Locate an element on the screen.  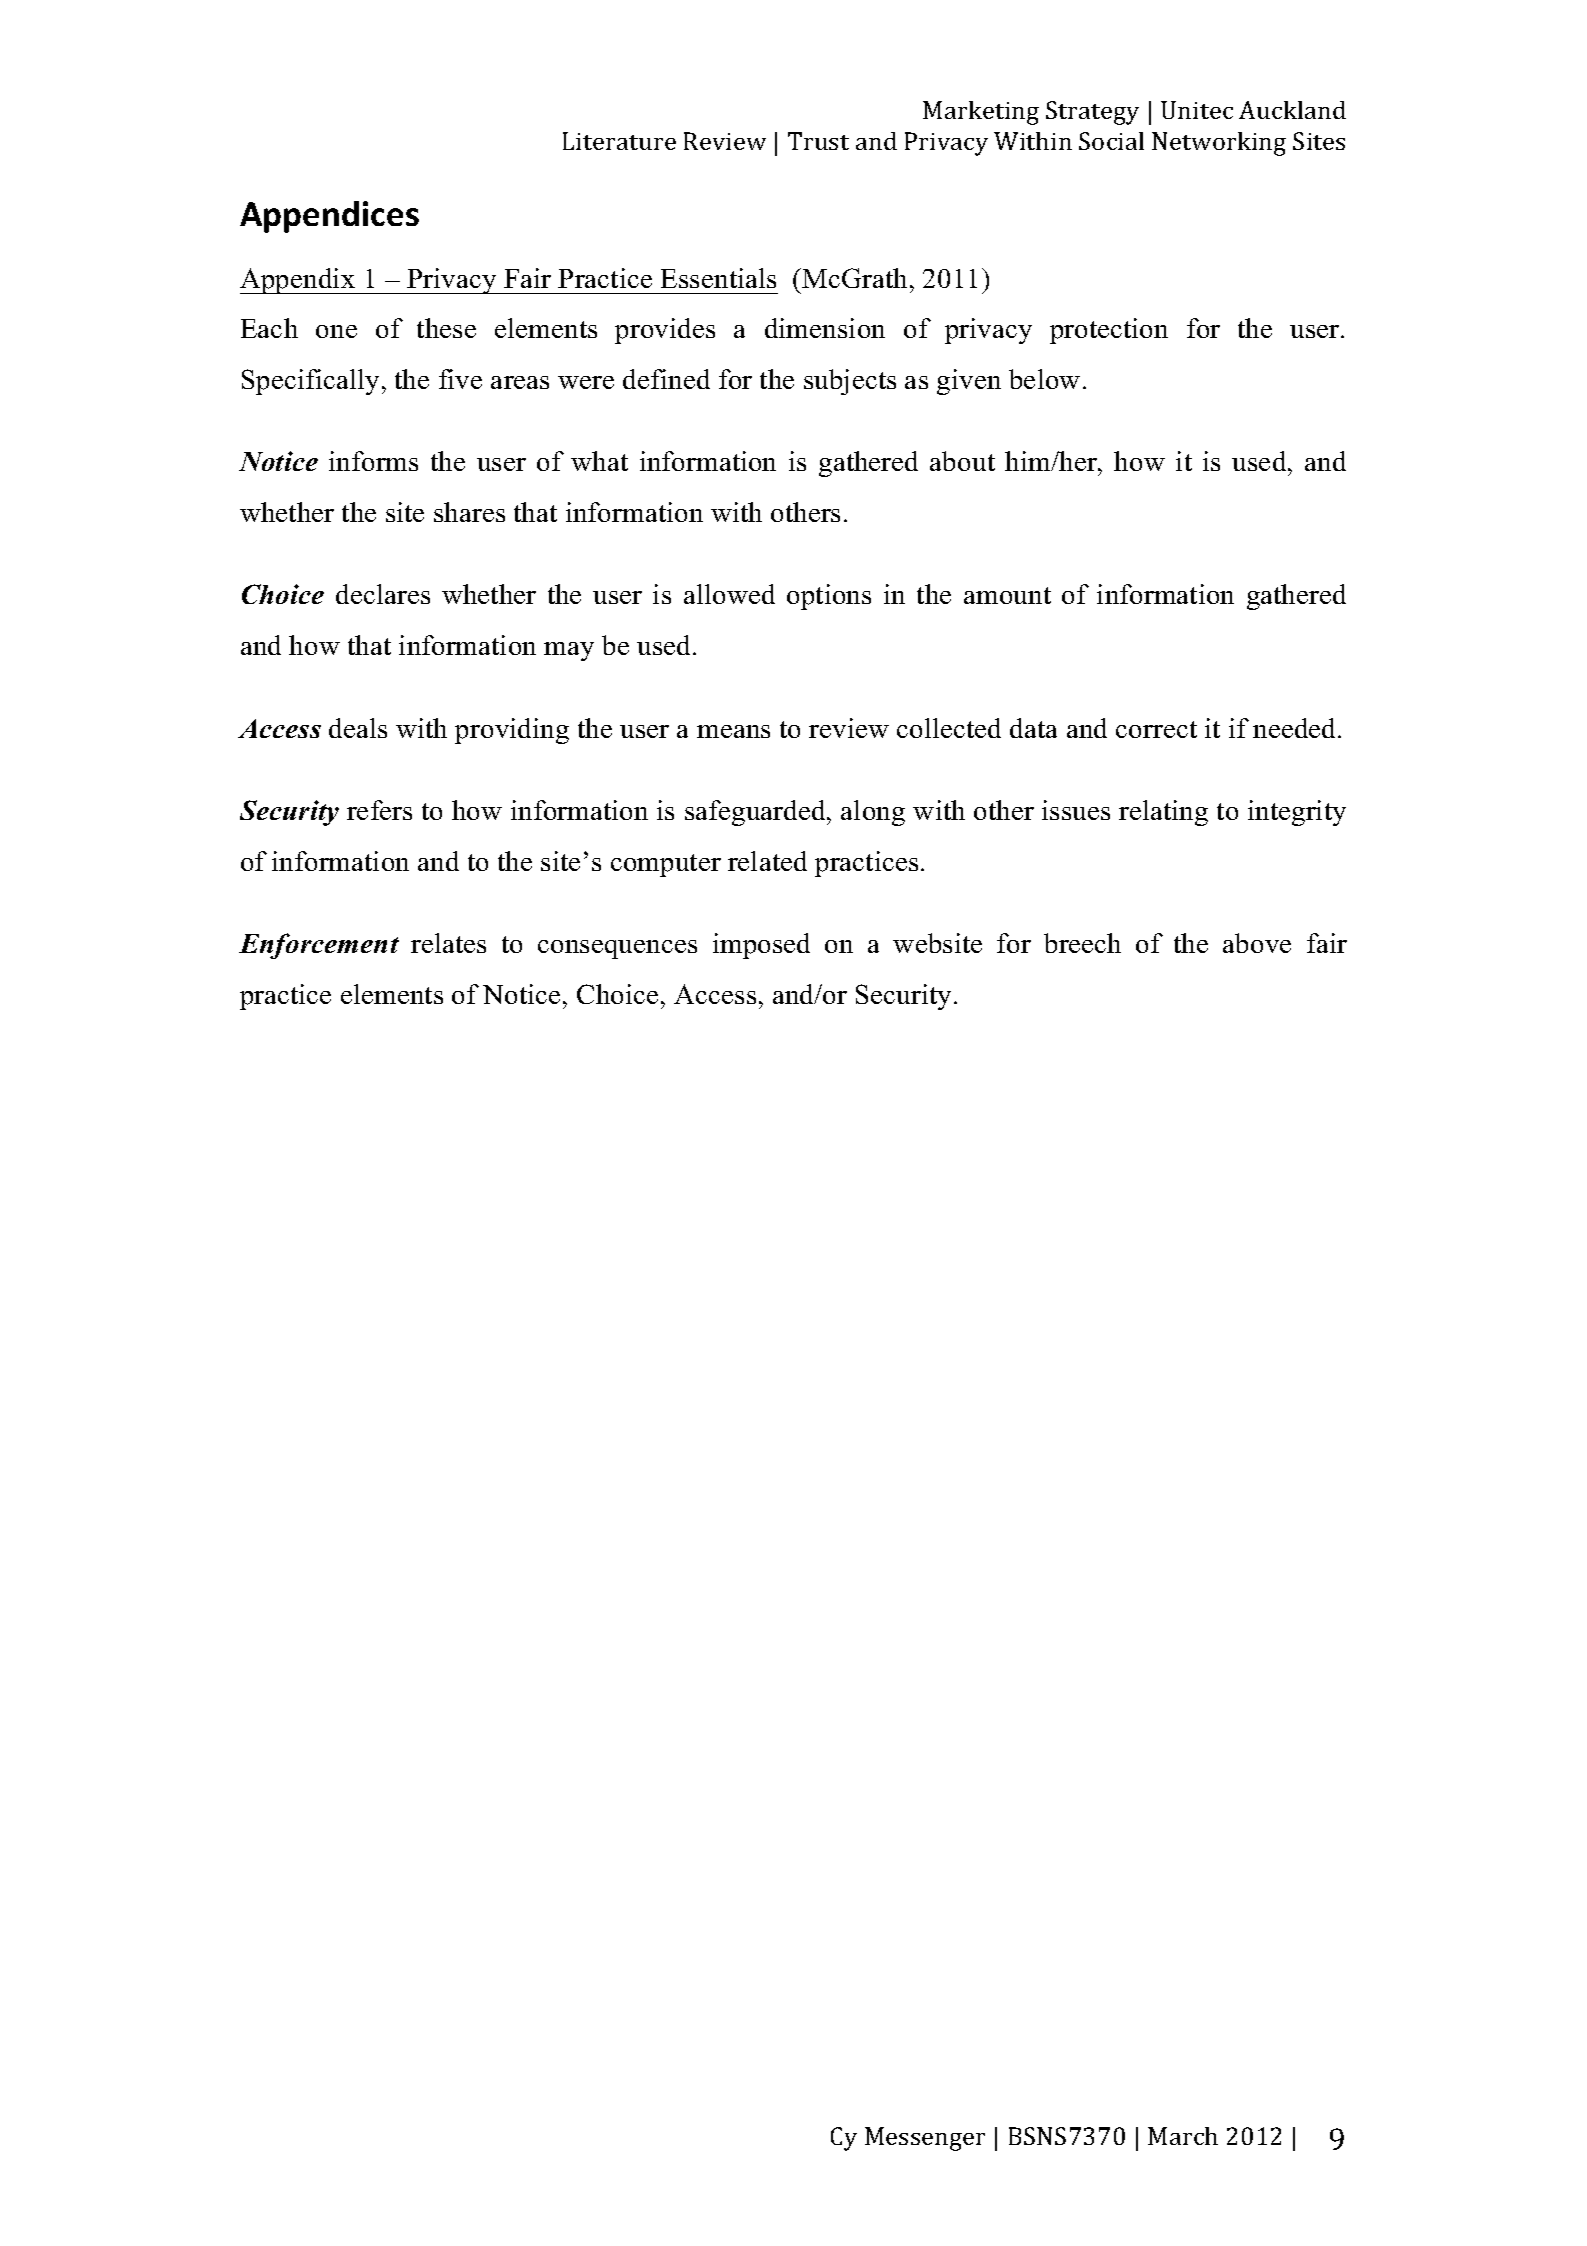
correct is located at coordinates (1156, 729).
